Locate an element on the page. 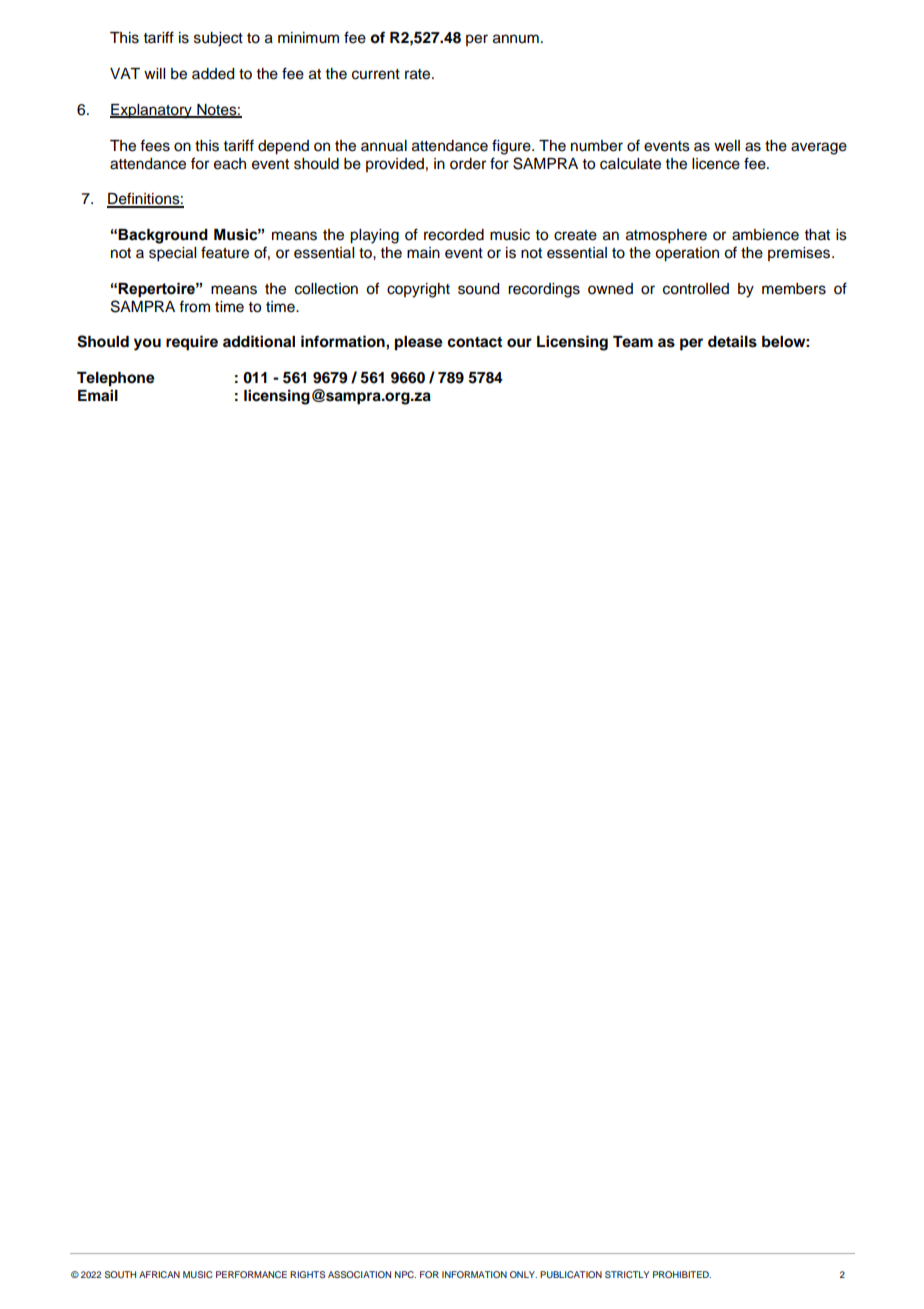  Email is located at coordinates (98, 395).
